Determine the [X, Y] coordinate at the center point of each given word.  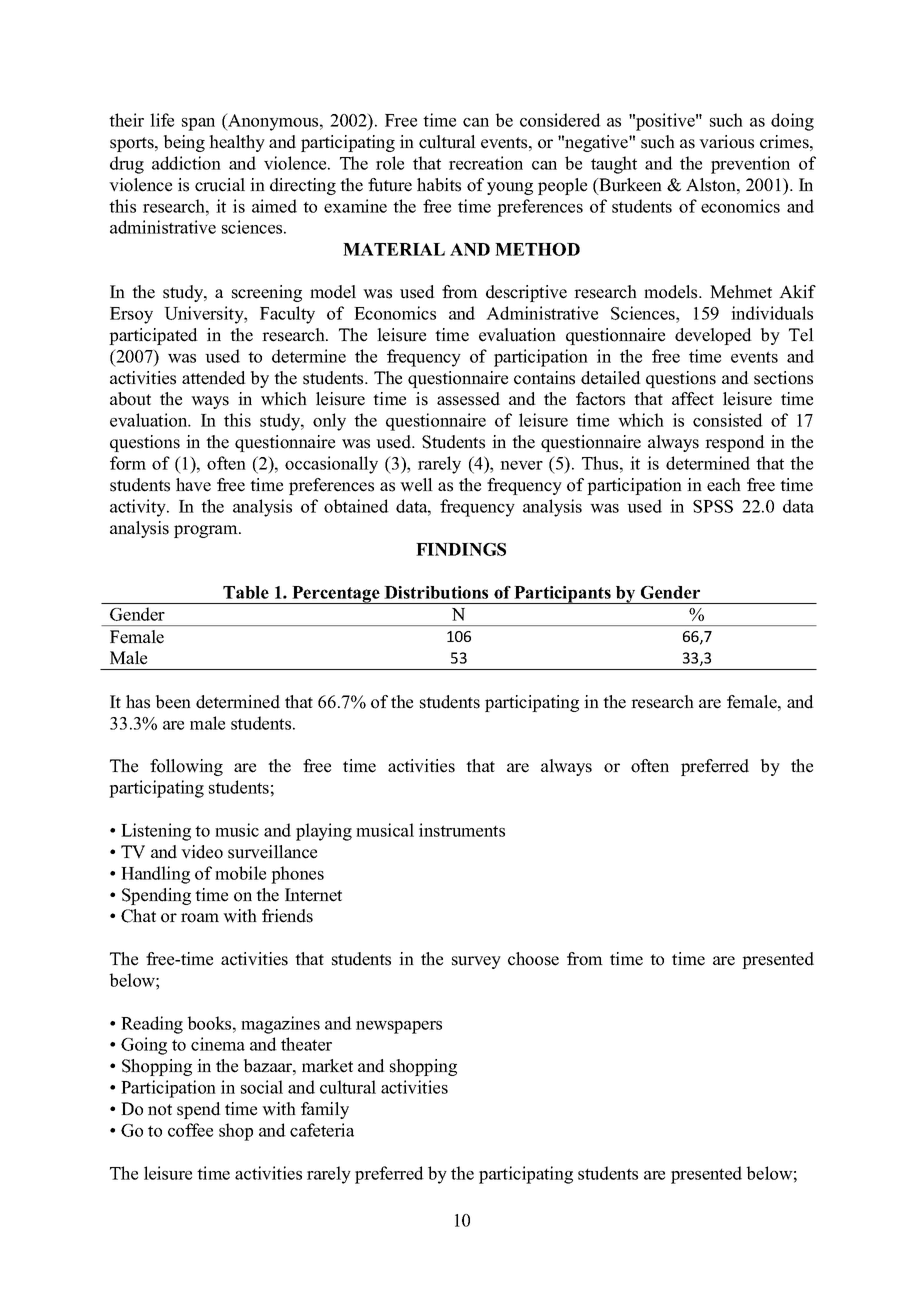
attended [214, 378]
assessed [468, 399]
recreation [486, 163]
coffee [190, 1130]
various [726, 142]
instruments [462, 830]
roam [200, 918]
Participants [562, 595]
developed [713, 336]
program [207, 531]
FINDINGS [461, 549]
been [173, 702]
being [184, 143]
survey [476, 962]
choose [533, 959]
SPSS [713, 506]
